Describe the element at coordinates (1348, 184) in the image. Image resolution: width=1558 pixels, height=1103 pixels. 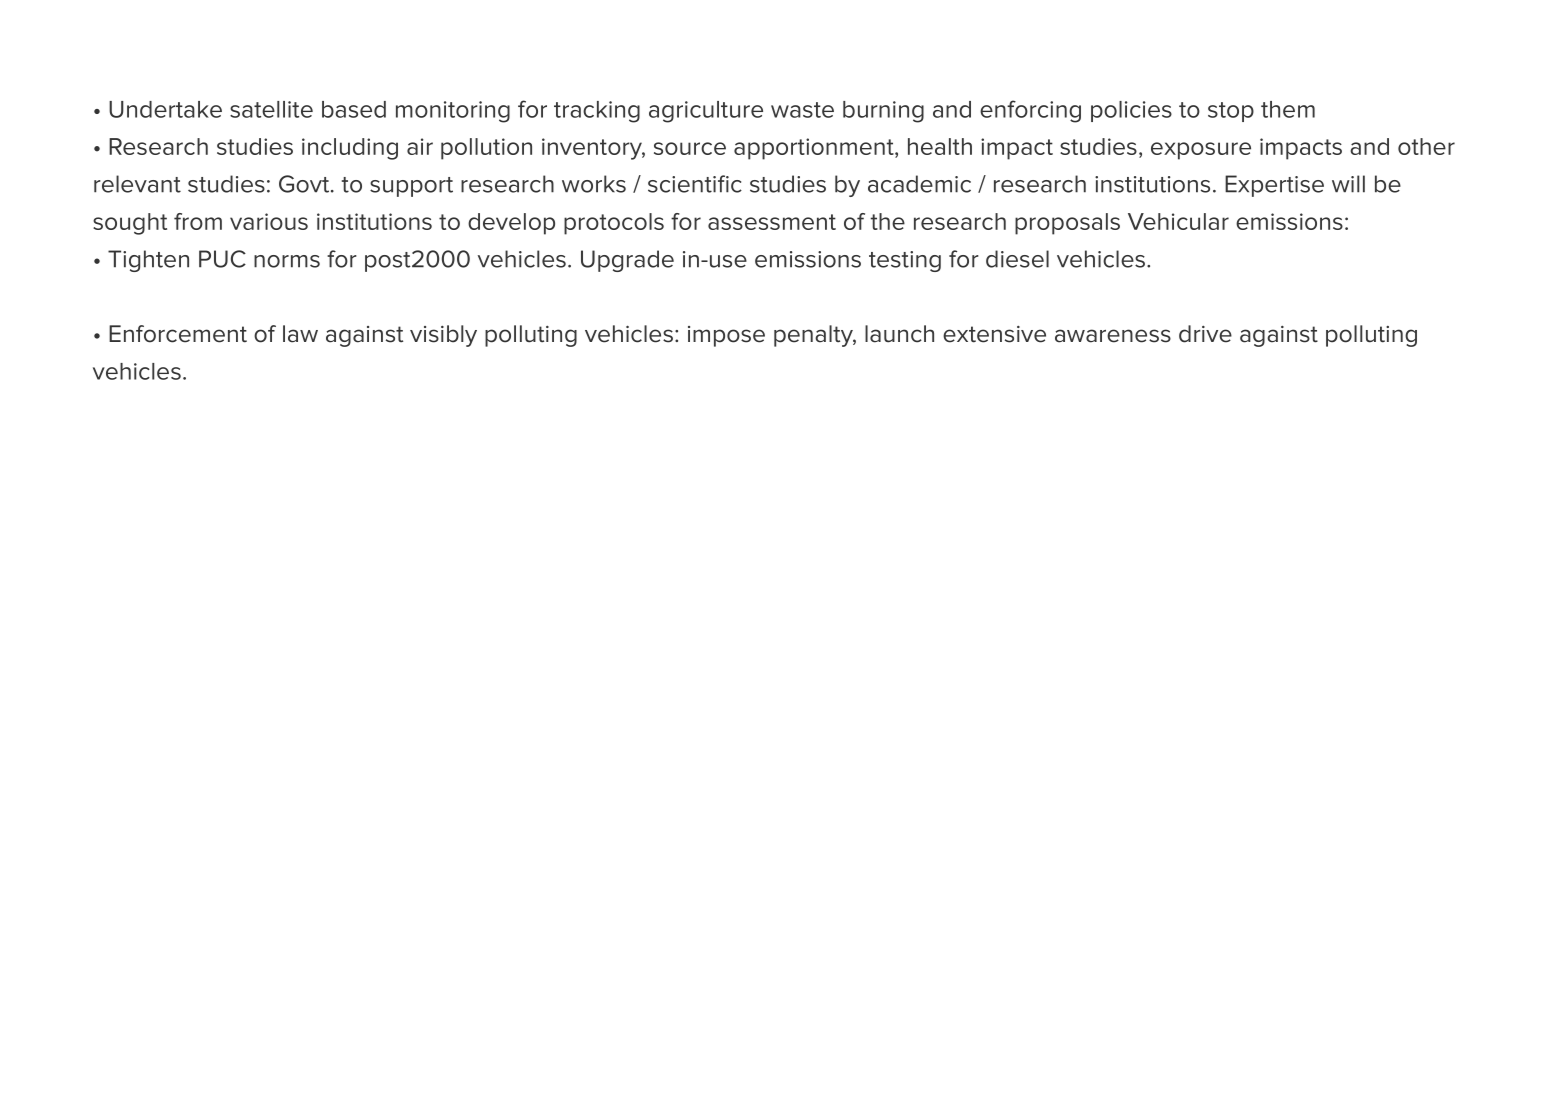
I see `will` at that location.
